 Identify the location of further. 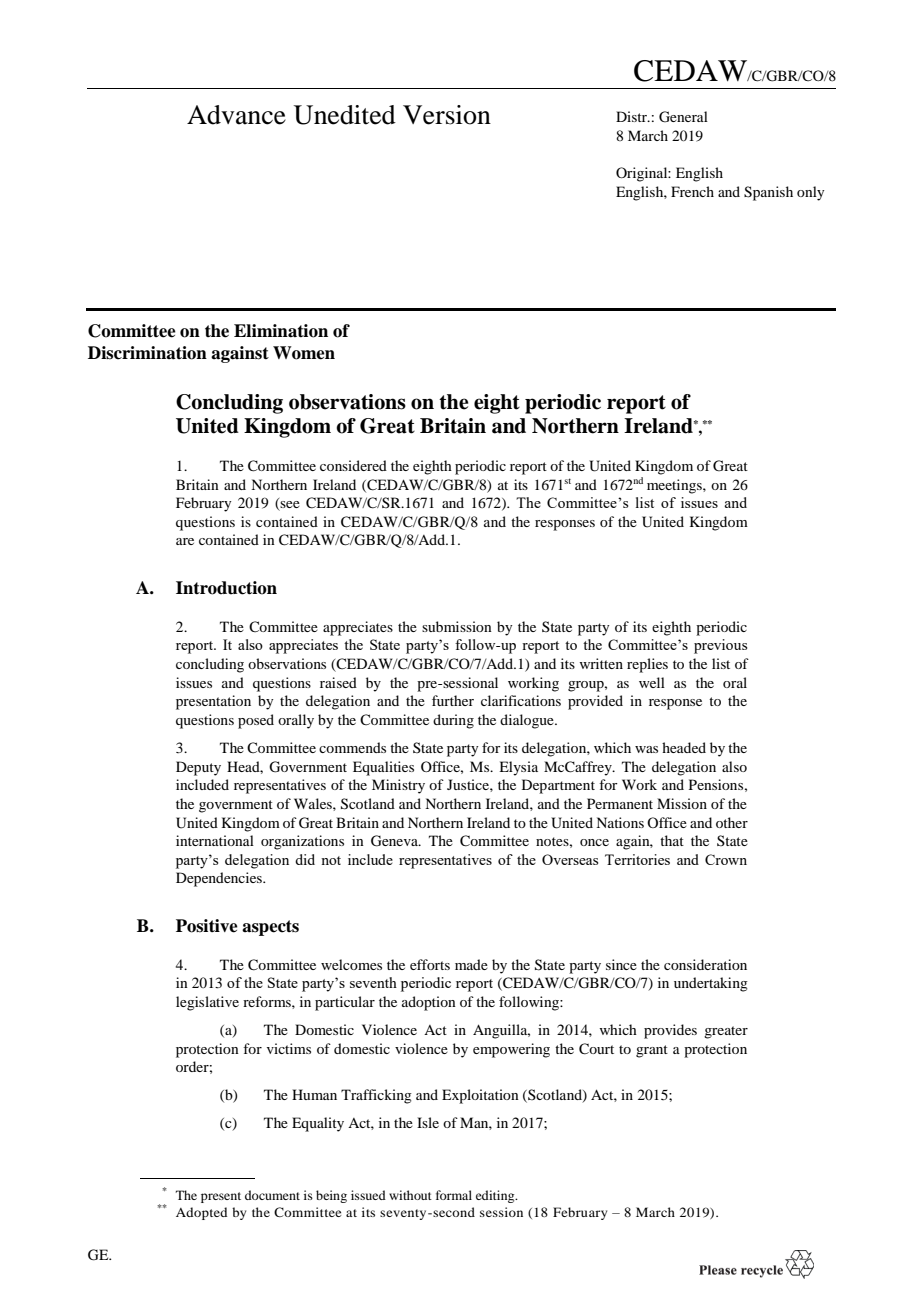
(453, 700).
